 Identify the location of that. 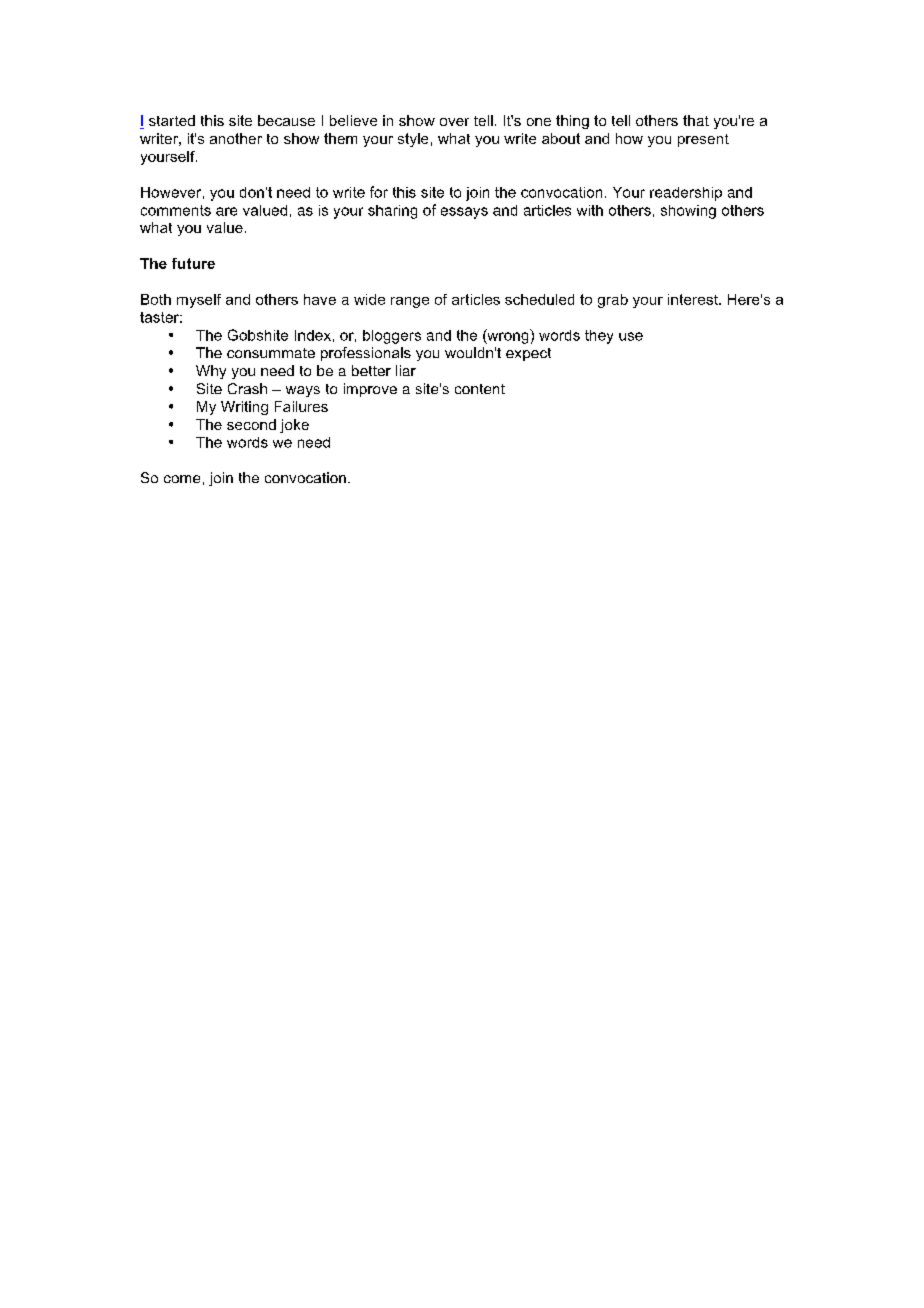
(696, 120).
